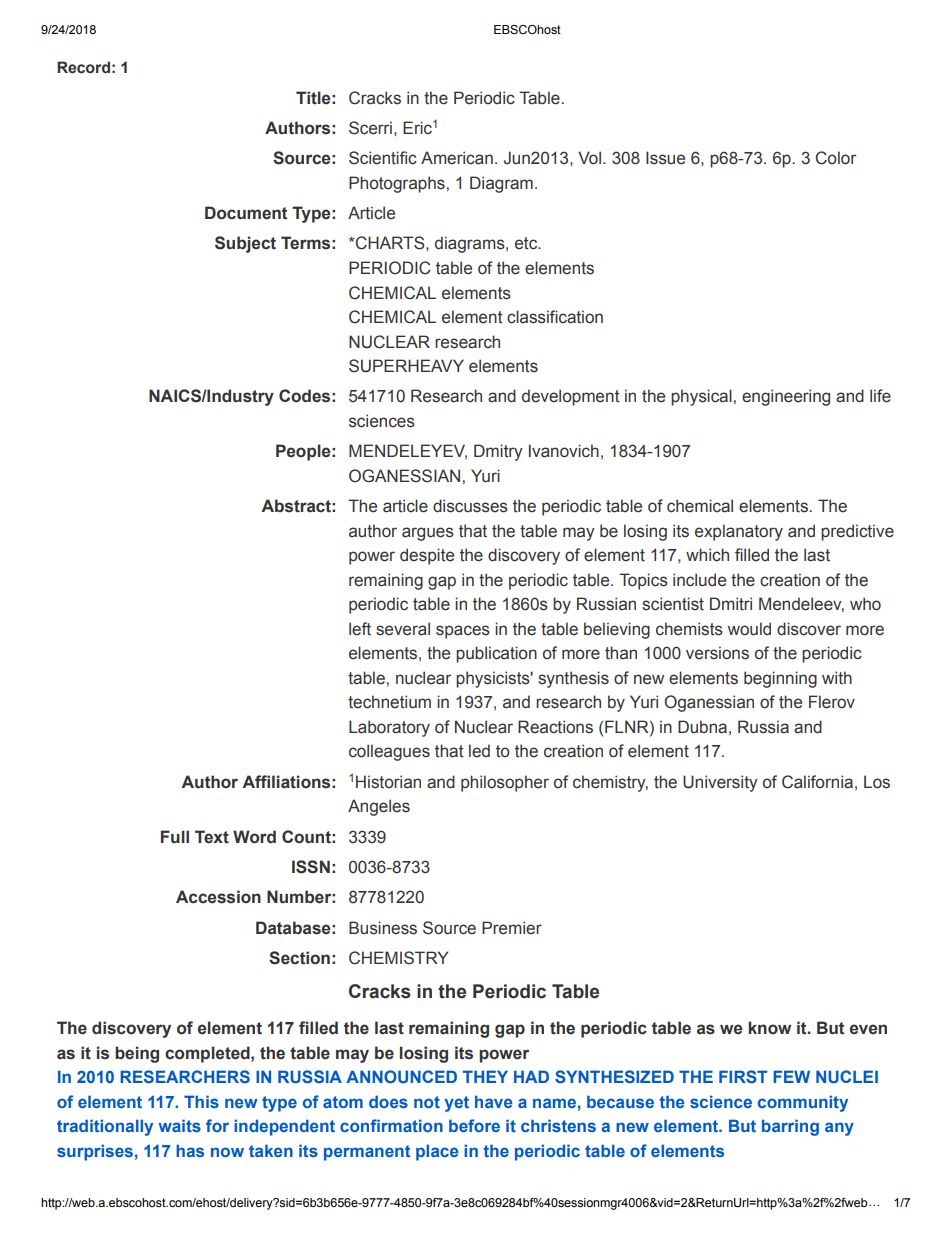 This screenshot has height=1233, width=952. Describe the element at coordinates (179, 1125) in the screenshot. I see `waits` at that location.
